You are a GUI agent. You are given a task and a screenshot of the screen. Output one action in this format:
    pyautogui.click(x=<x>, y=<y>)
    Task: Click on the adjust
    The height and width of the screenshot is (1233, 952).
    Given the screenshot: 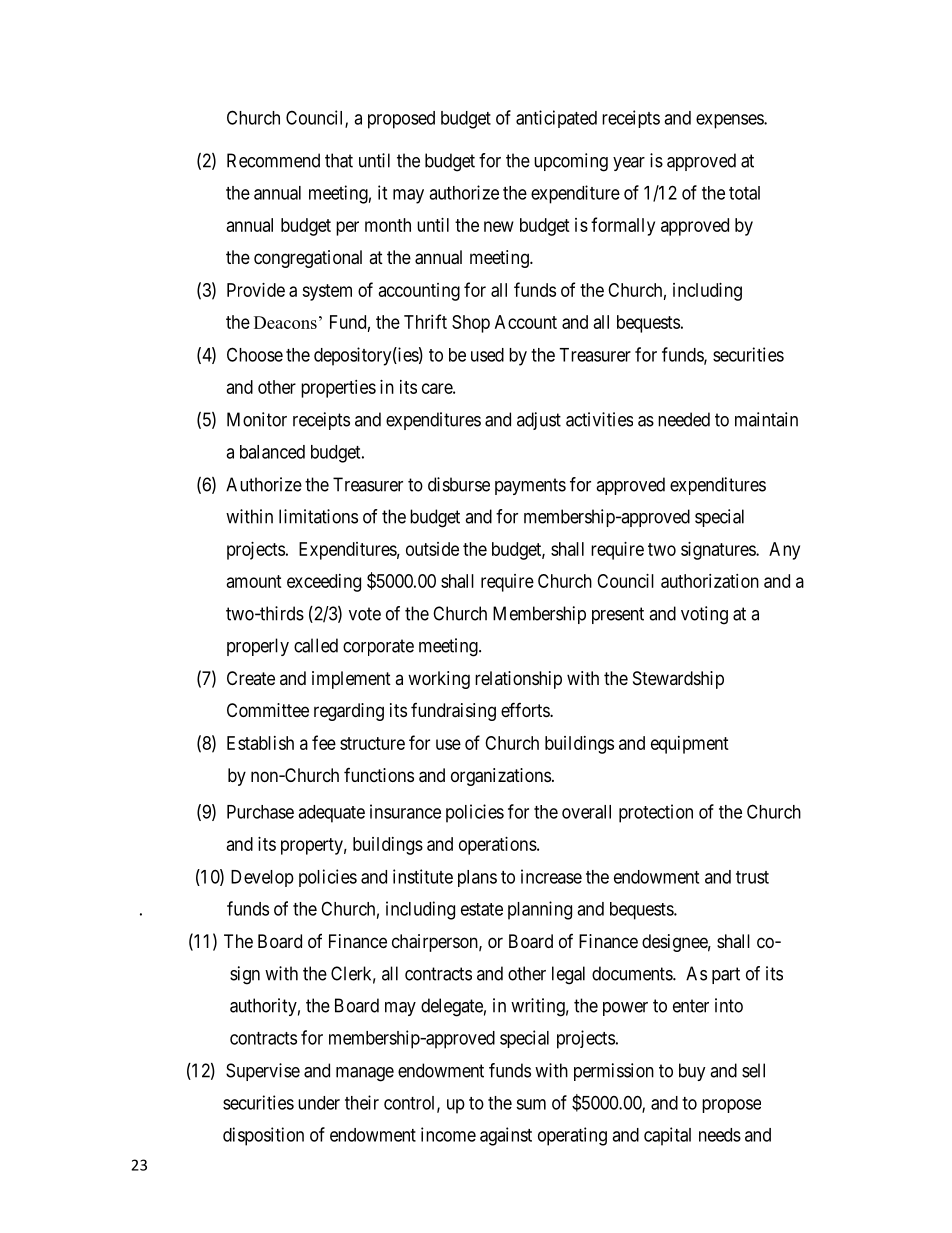 What is the action you would take?
    pyautogui.click(x=539, y=421)
